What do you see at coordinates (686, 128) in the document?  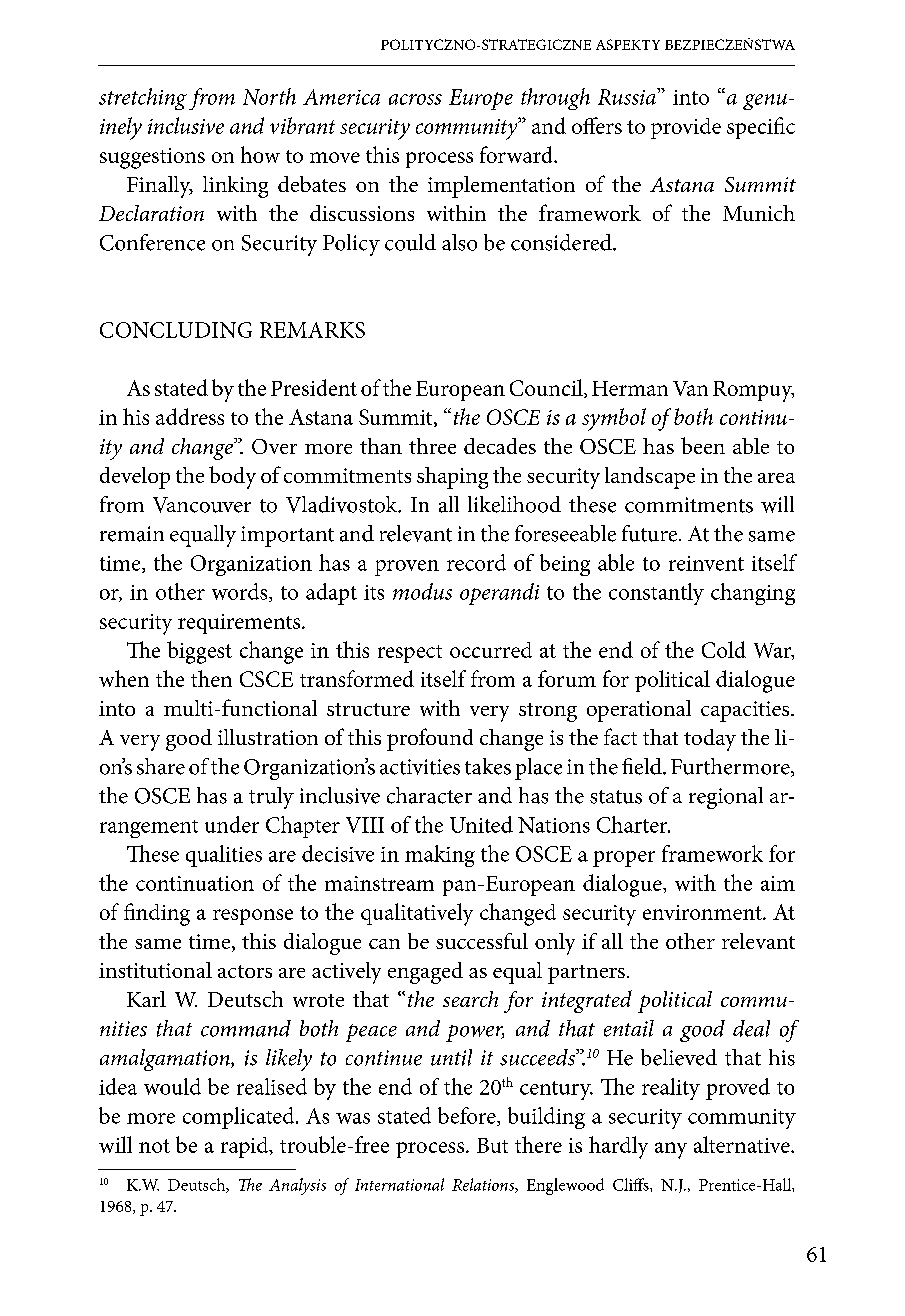 I see `provide` at bounding box center [686, 128].
